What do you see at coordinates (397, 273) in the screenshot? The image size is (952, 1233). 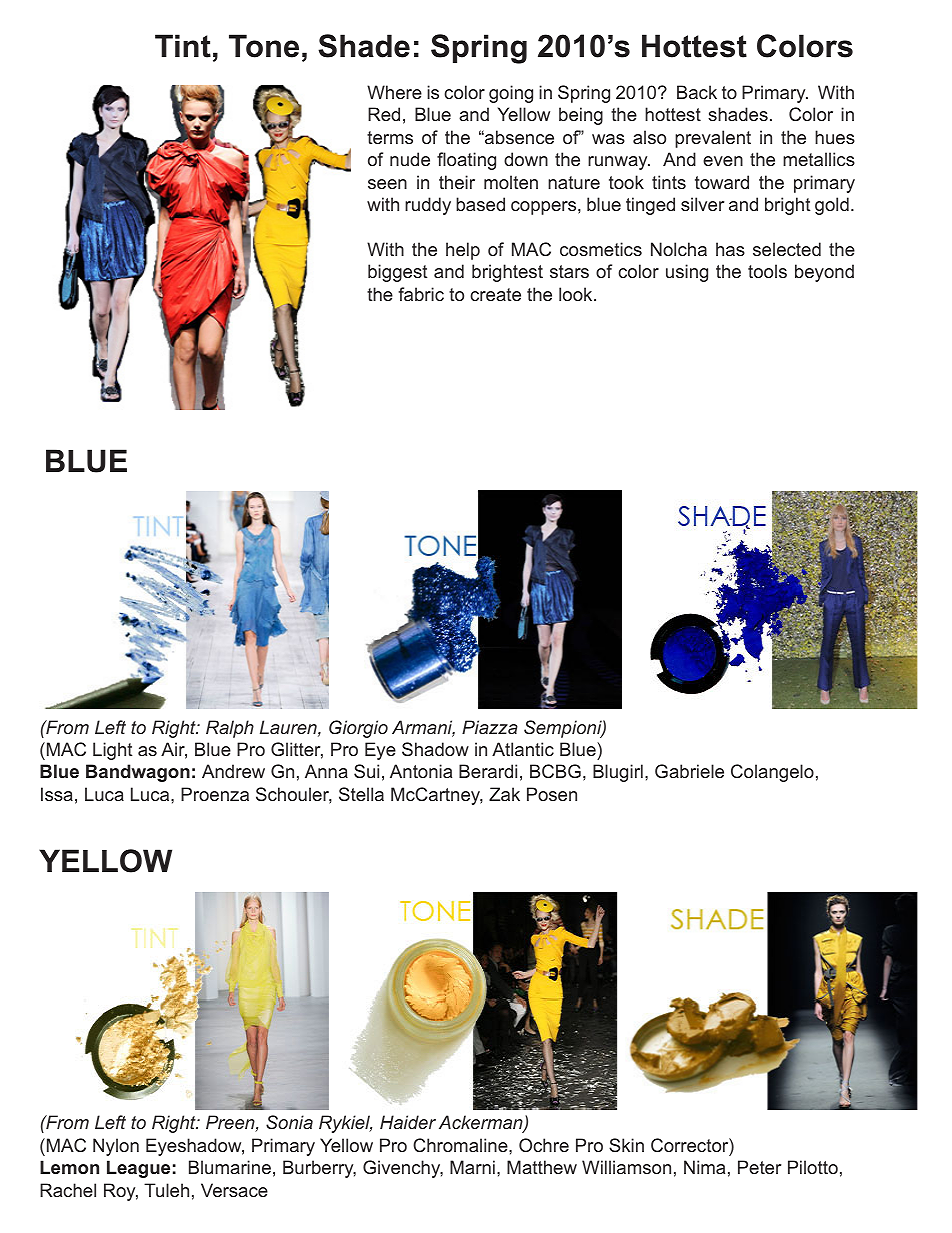 I see `biggest` at bounding box center [397, 273].
